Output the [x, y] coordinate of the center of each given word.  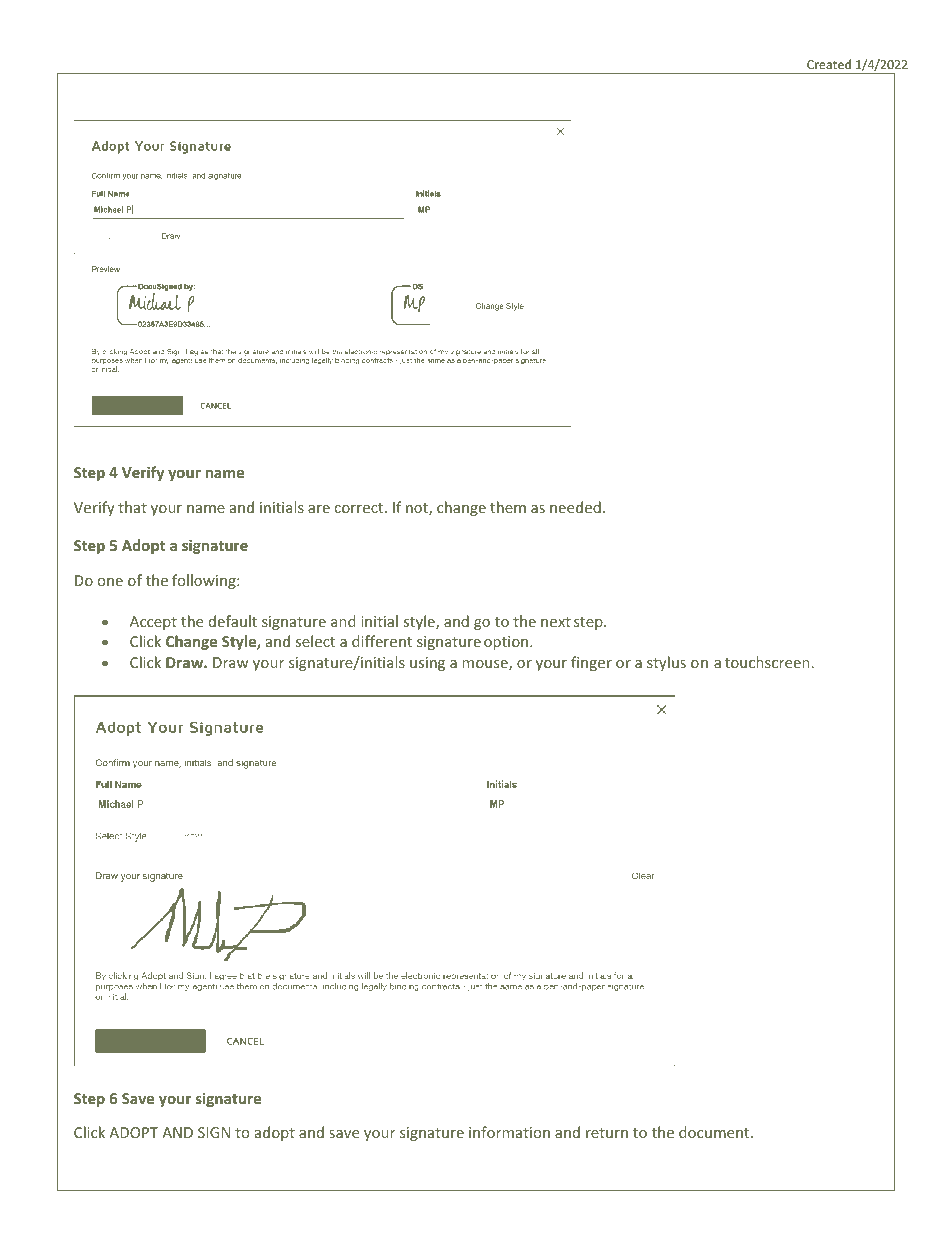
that [132, 507]
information [509, 1132]
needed [575, 507]
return [607, 1133]
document [715, 1132]
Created [829, 64]
